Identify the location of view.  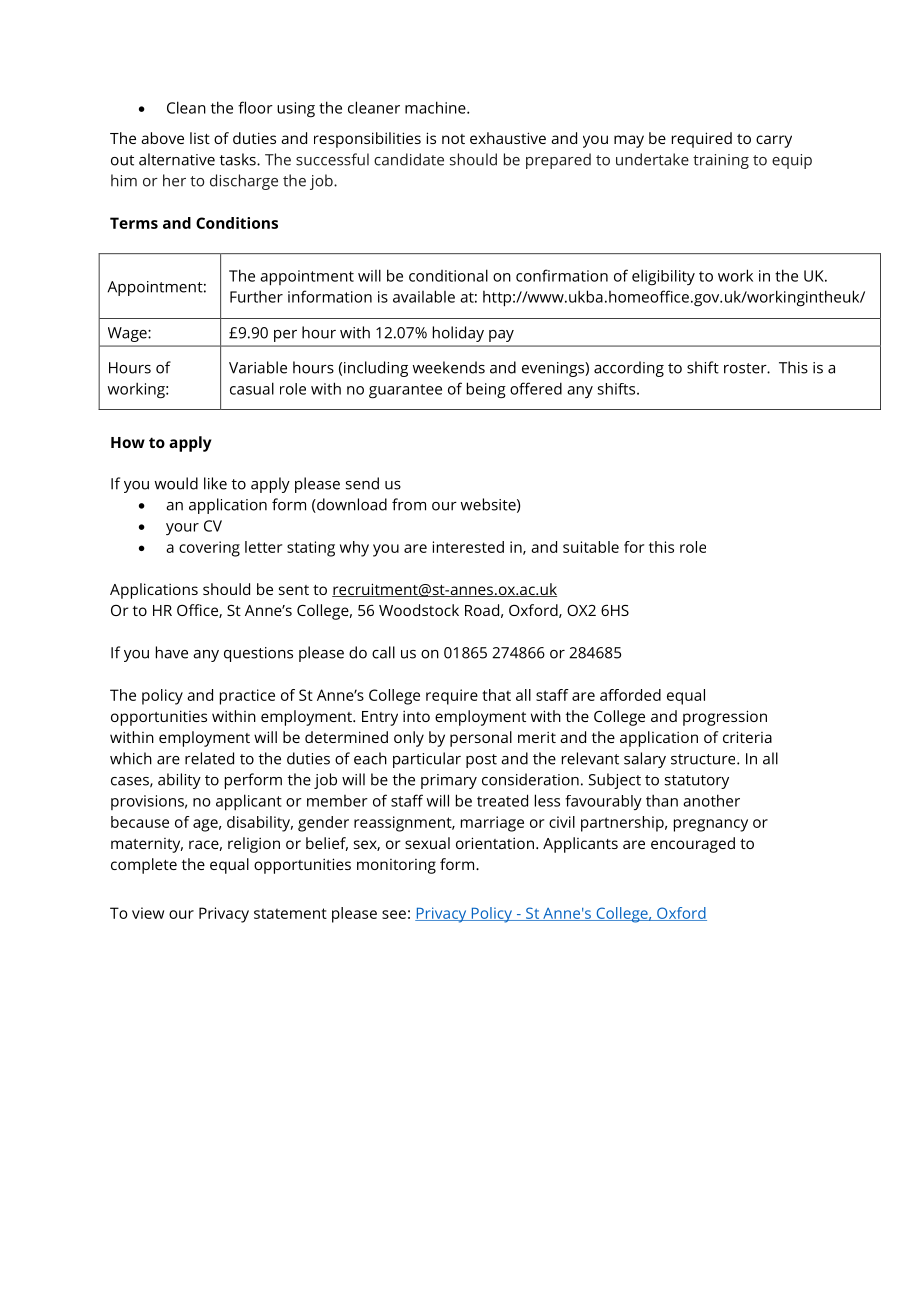
(148, 913).
